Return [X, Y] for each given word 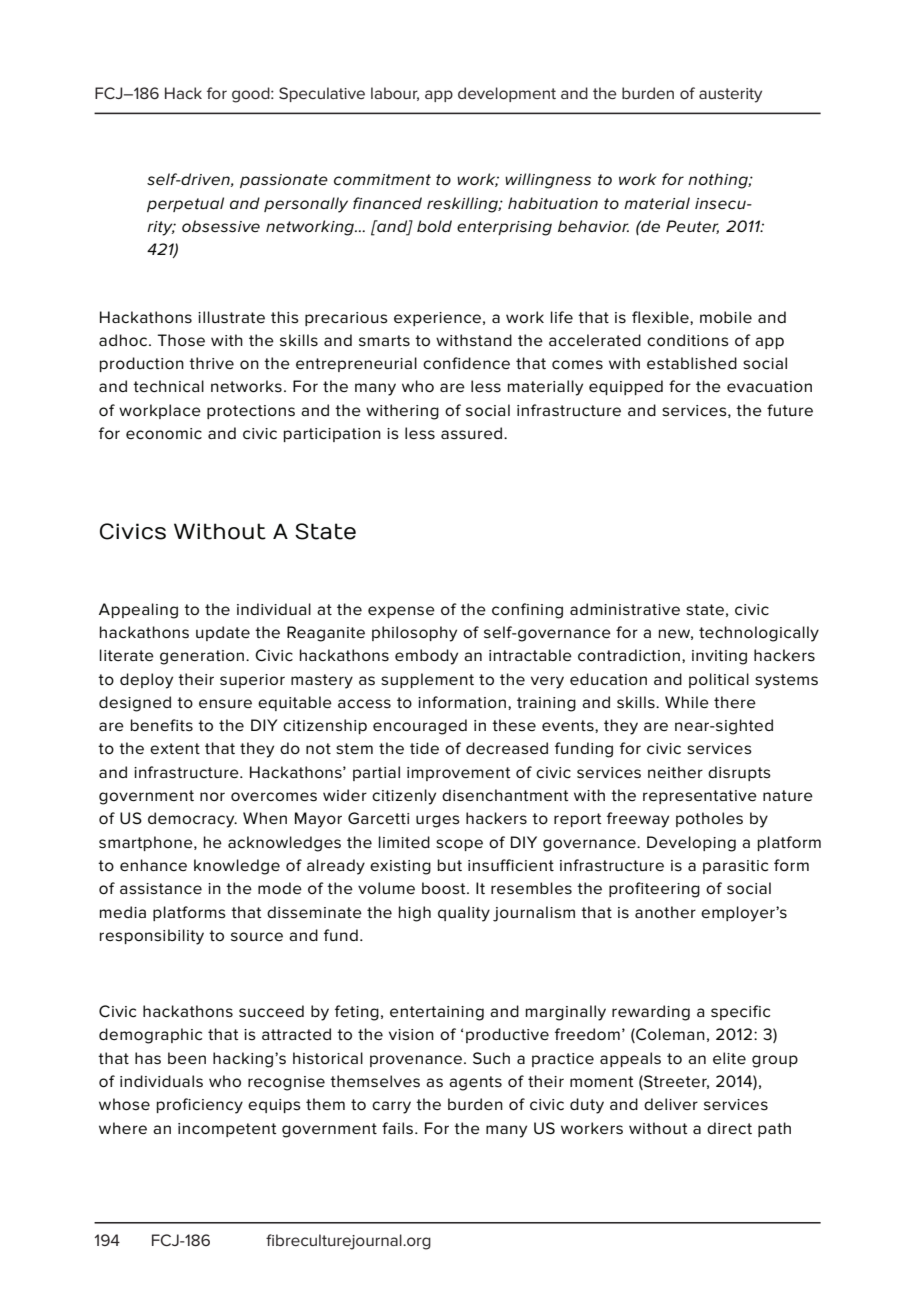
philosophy [414, 634]
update [223, 633]
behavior [593, 226]
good [252, 95]
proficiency [200, 1106]
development [507, 94]
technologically [759, 634]
